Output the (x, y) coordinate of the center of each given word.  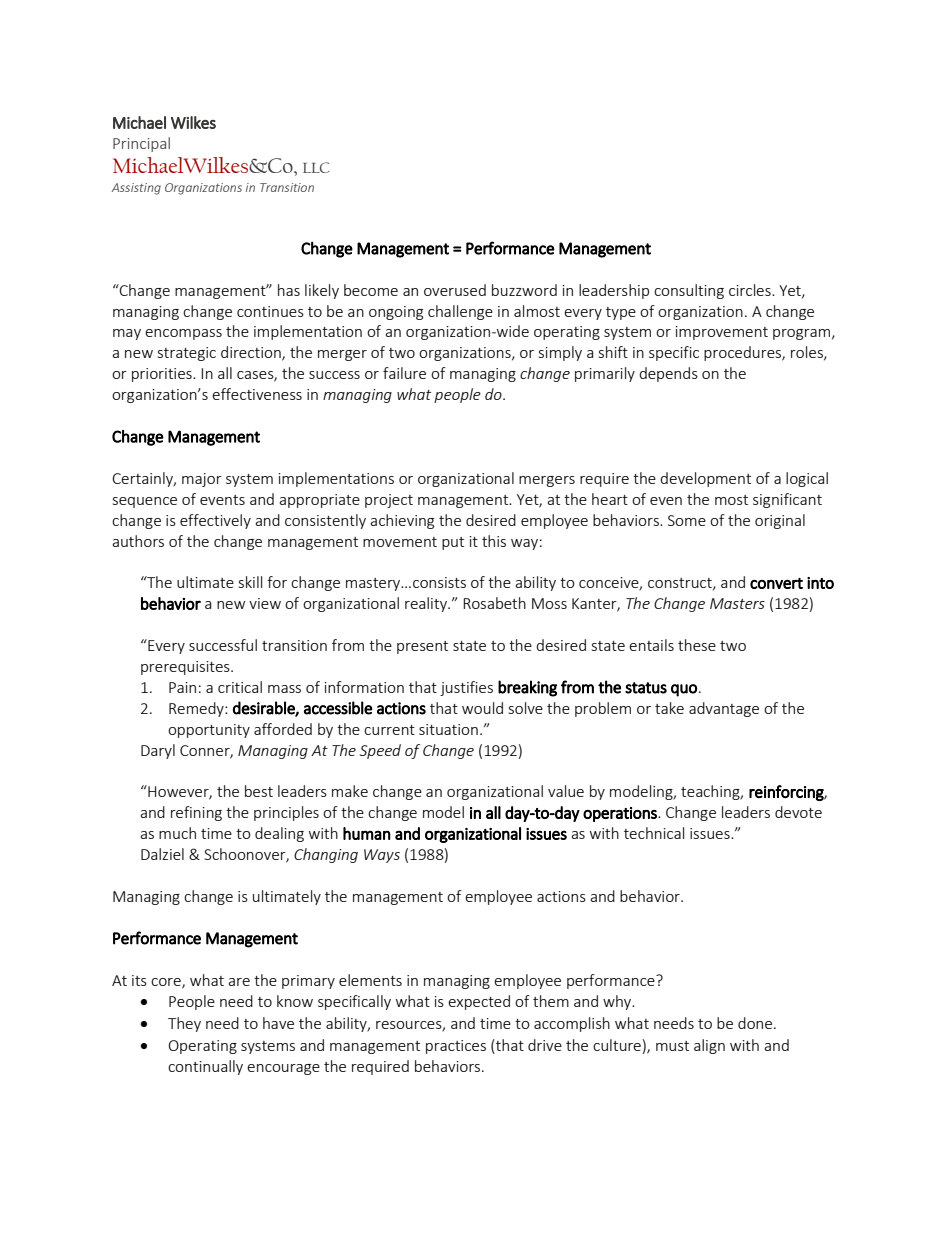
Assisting (136, 189)
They (184, 1024)
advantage (724, 709)
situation (448, 729)
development (705, 479)
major (202, 480)
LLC (316, 167)
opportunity (209, 731)
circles (751, 290)
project (389, 501)
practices (456, 1047)
